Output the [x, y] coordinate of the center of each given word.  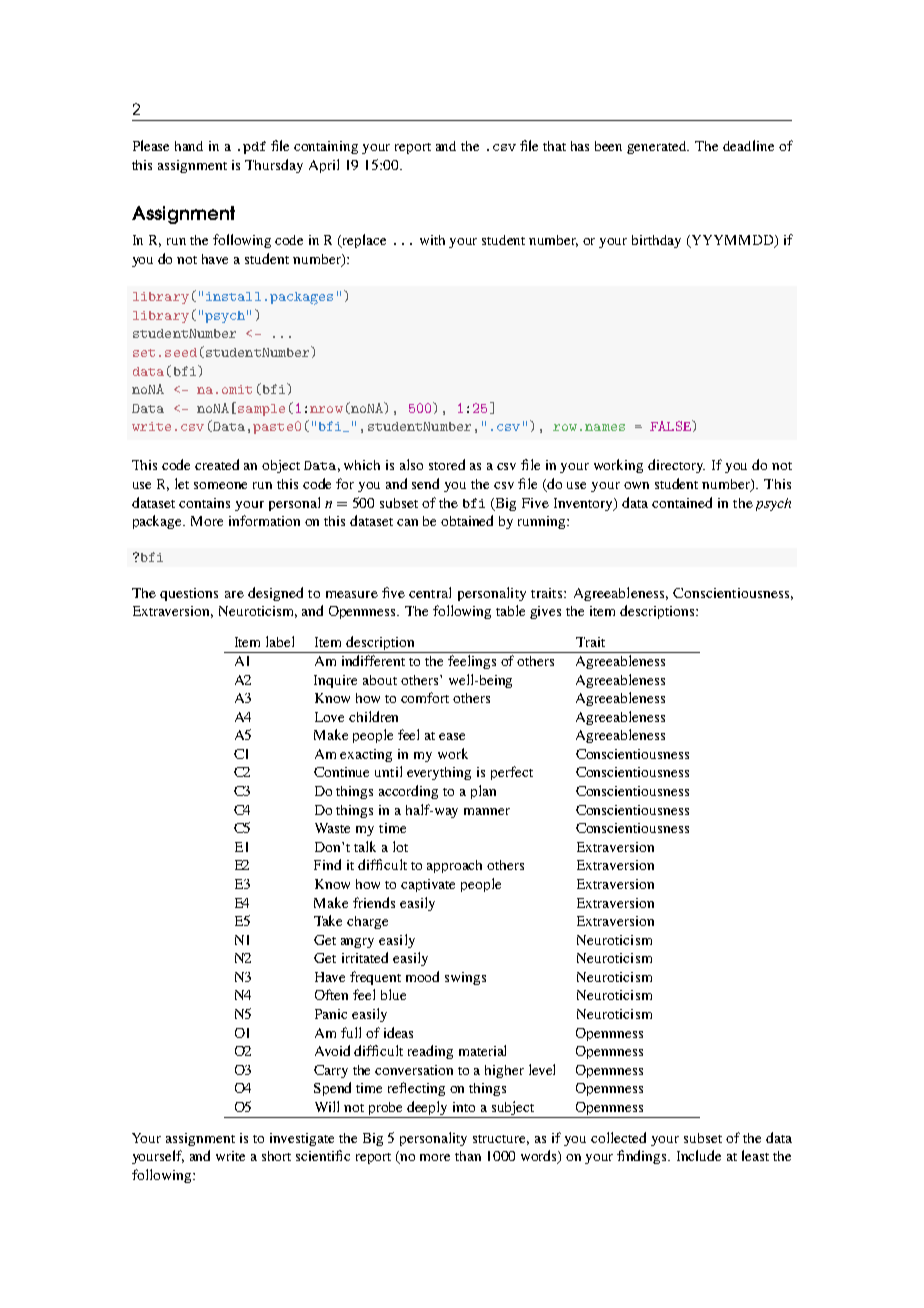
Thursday [274, 166]
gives [545, 612]
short [276, 1156]
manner [487, 811]
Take [328, 920]
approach [454, 866]
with [432, 240]
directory [676, 466]
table [510, 610]
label [280, 641]
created [217, 464]
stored [447, 464]
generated [658, 147]
